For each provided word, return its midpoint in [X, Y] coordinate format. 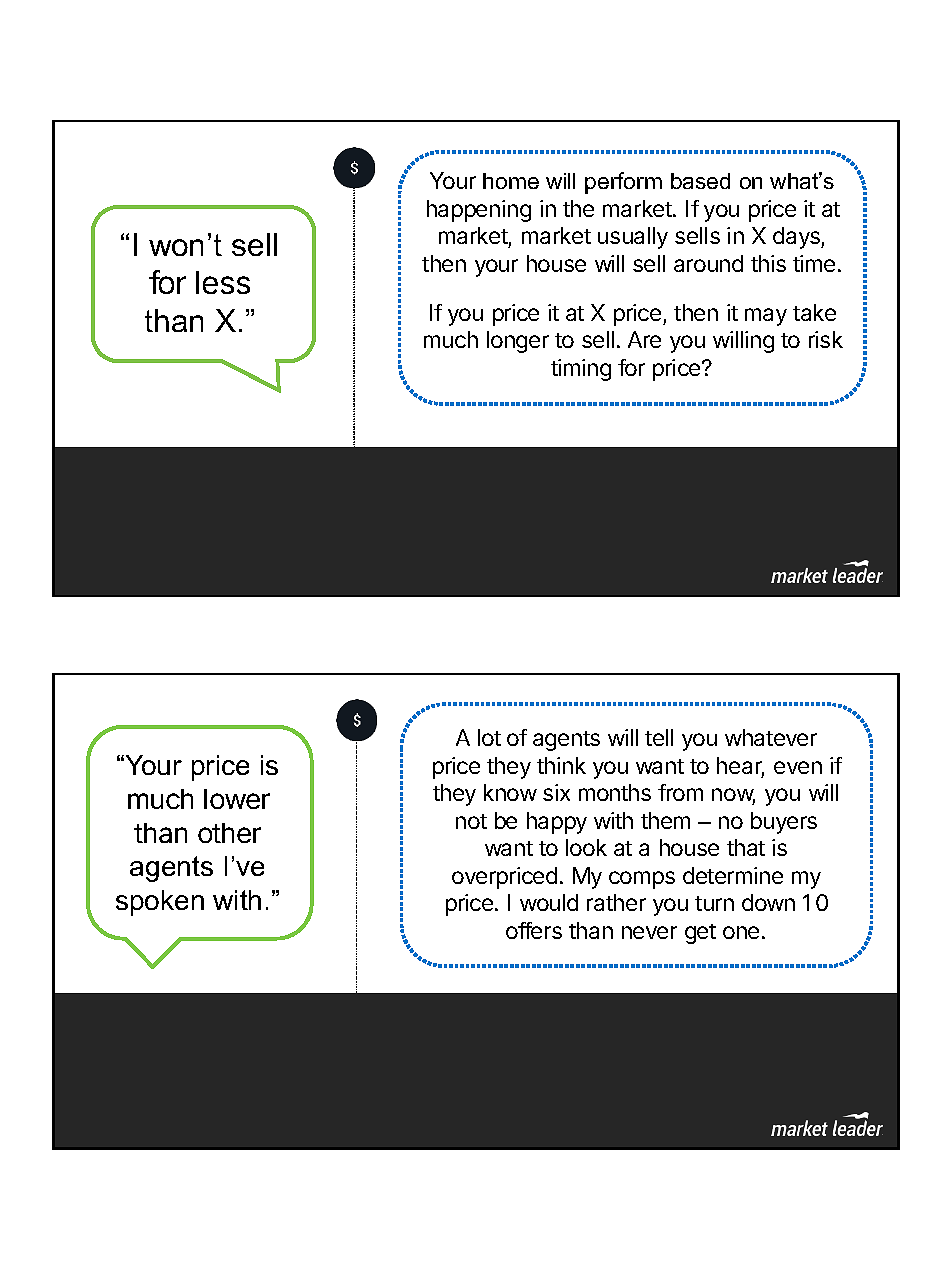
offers [534, 930]
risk [826, 339]
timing [581, 370]
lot [489, 737]
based [700, 181]
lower [237, 799]
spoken [160, 903]
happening [479, 211]
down [768, 902]
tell [659, 737]
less [223, 282]
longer [518, 342]
